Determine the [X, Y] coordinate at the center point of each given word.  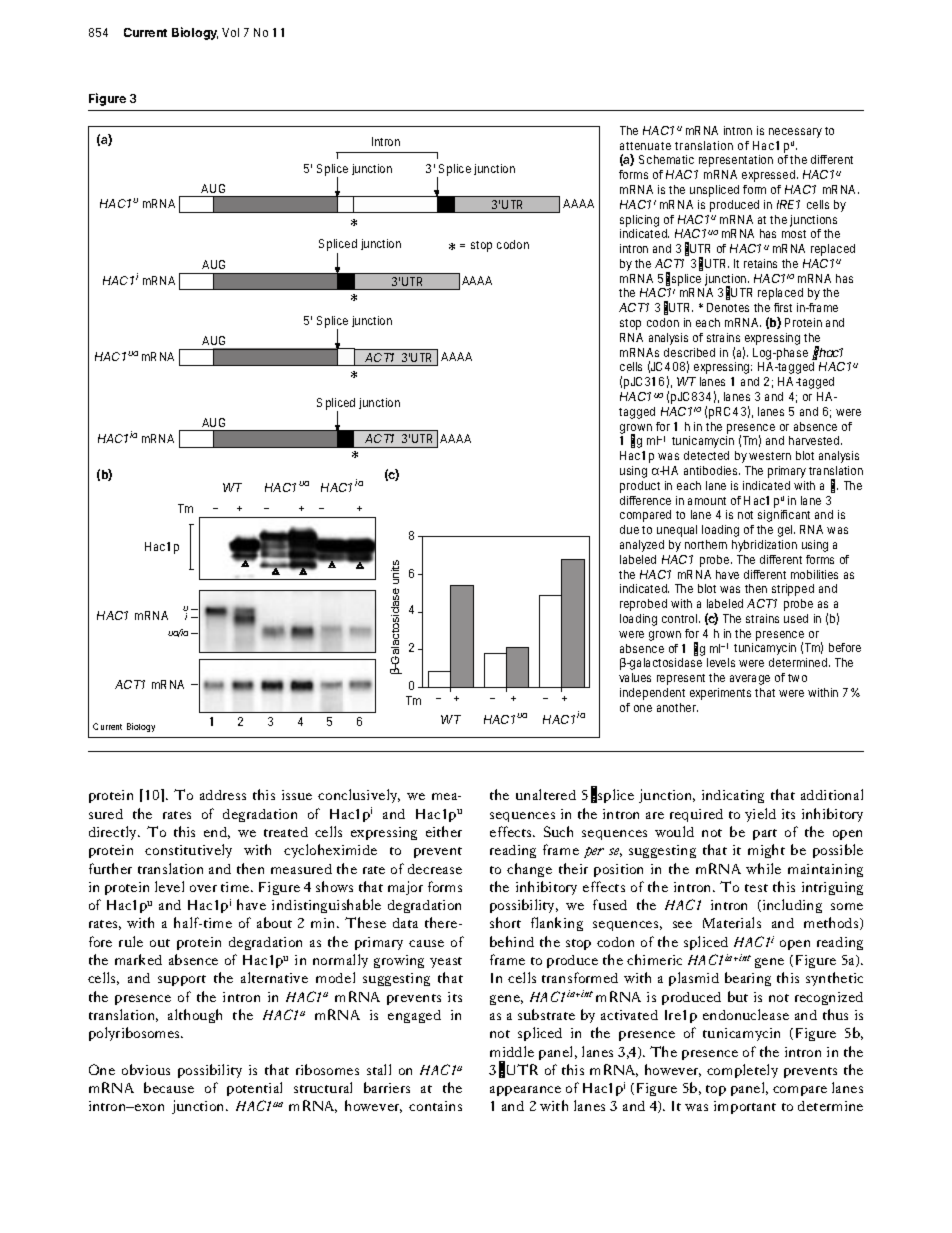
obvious [146, 1069]
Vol [230, 32]
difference [645, 500]
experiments [720, 694]
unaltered [546, 794]
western [770, 456]
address [223, 795]
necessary [795, 133]
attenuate [645, 146]
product [640, 487]
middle [512, 1051]
